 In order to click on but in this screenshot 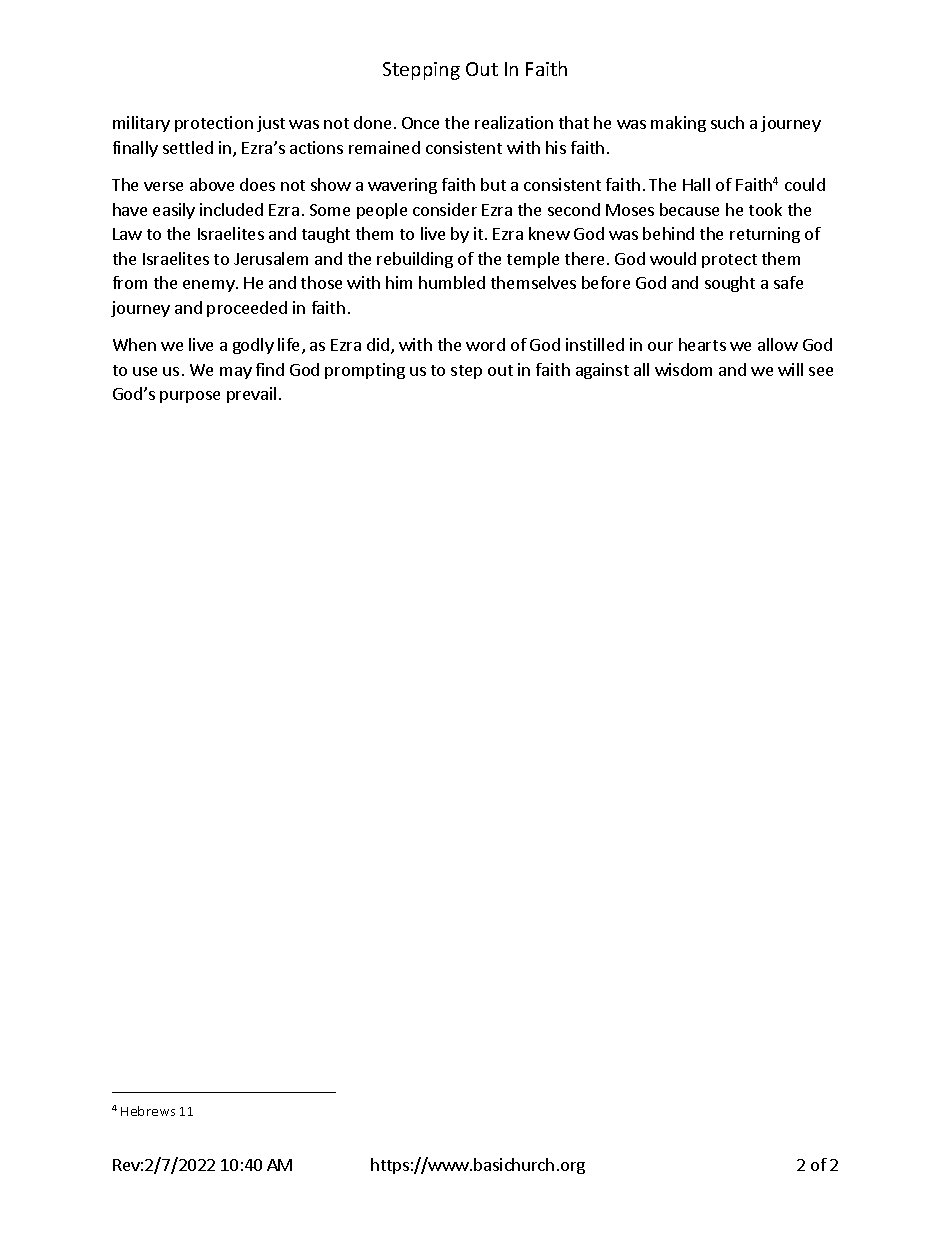, I will do `click(493, 184)`.
